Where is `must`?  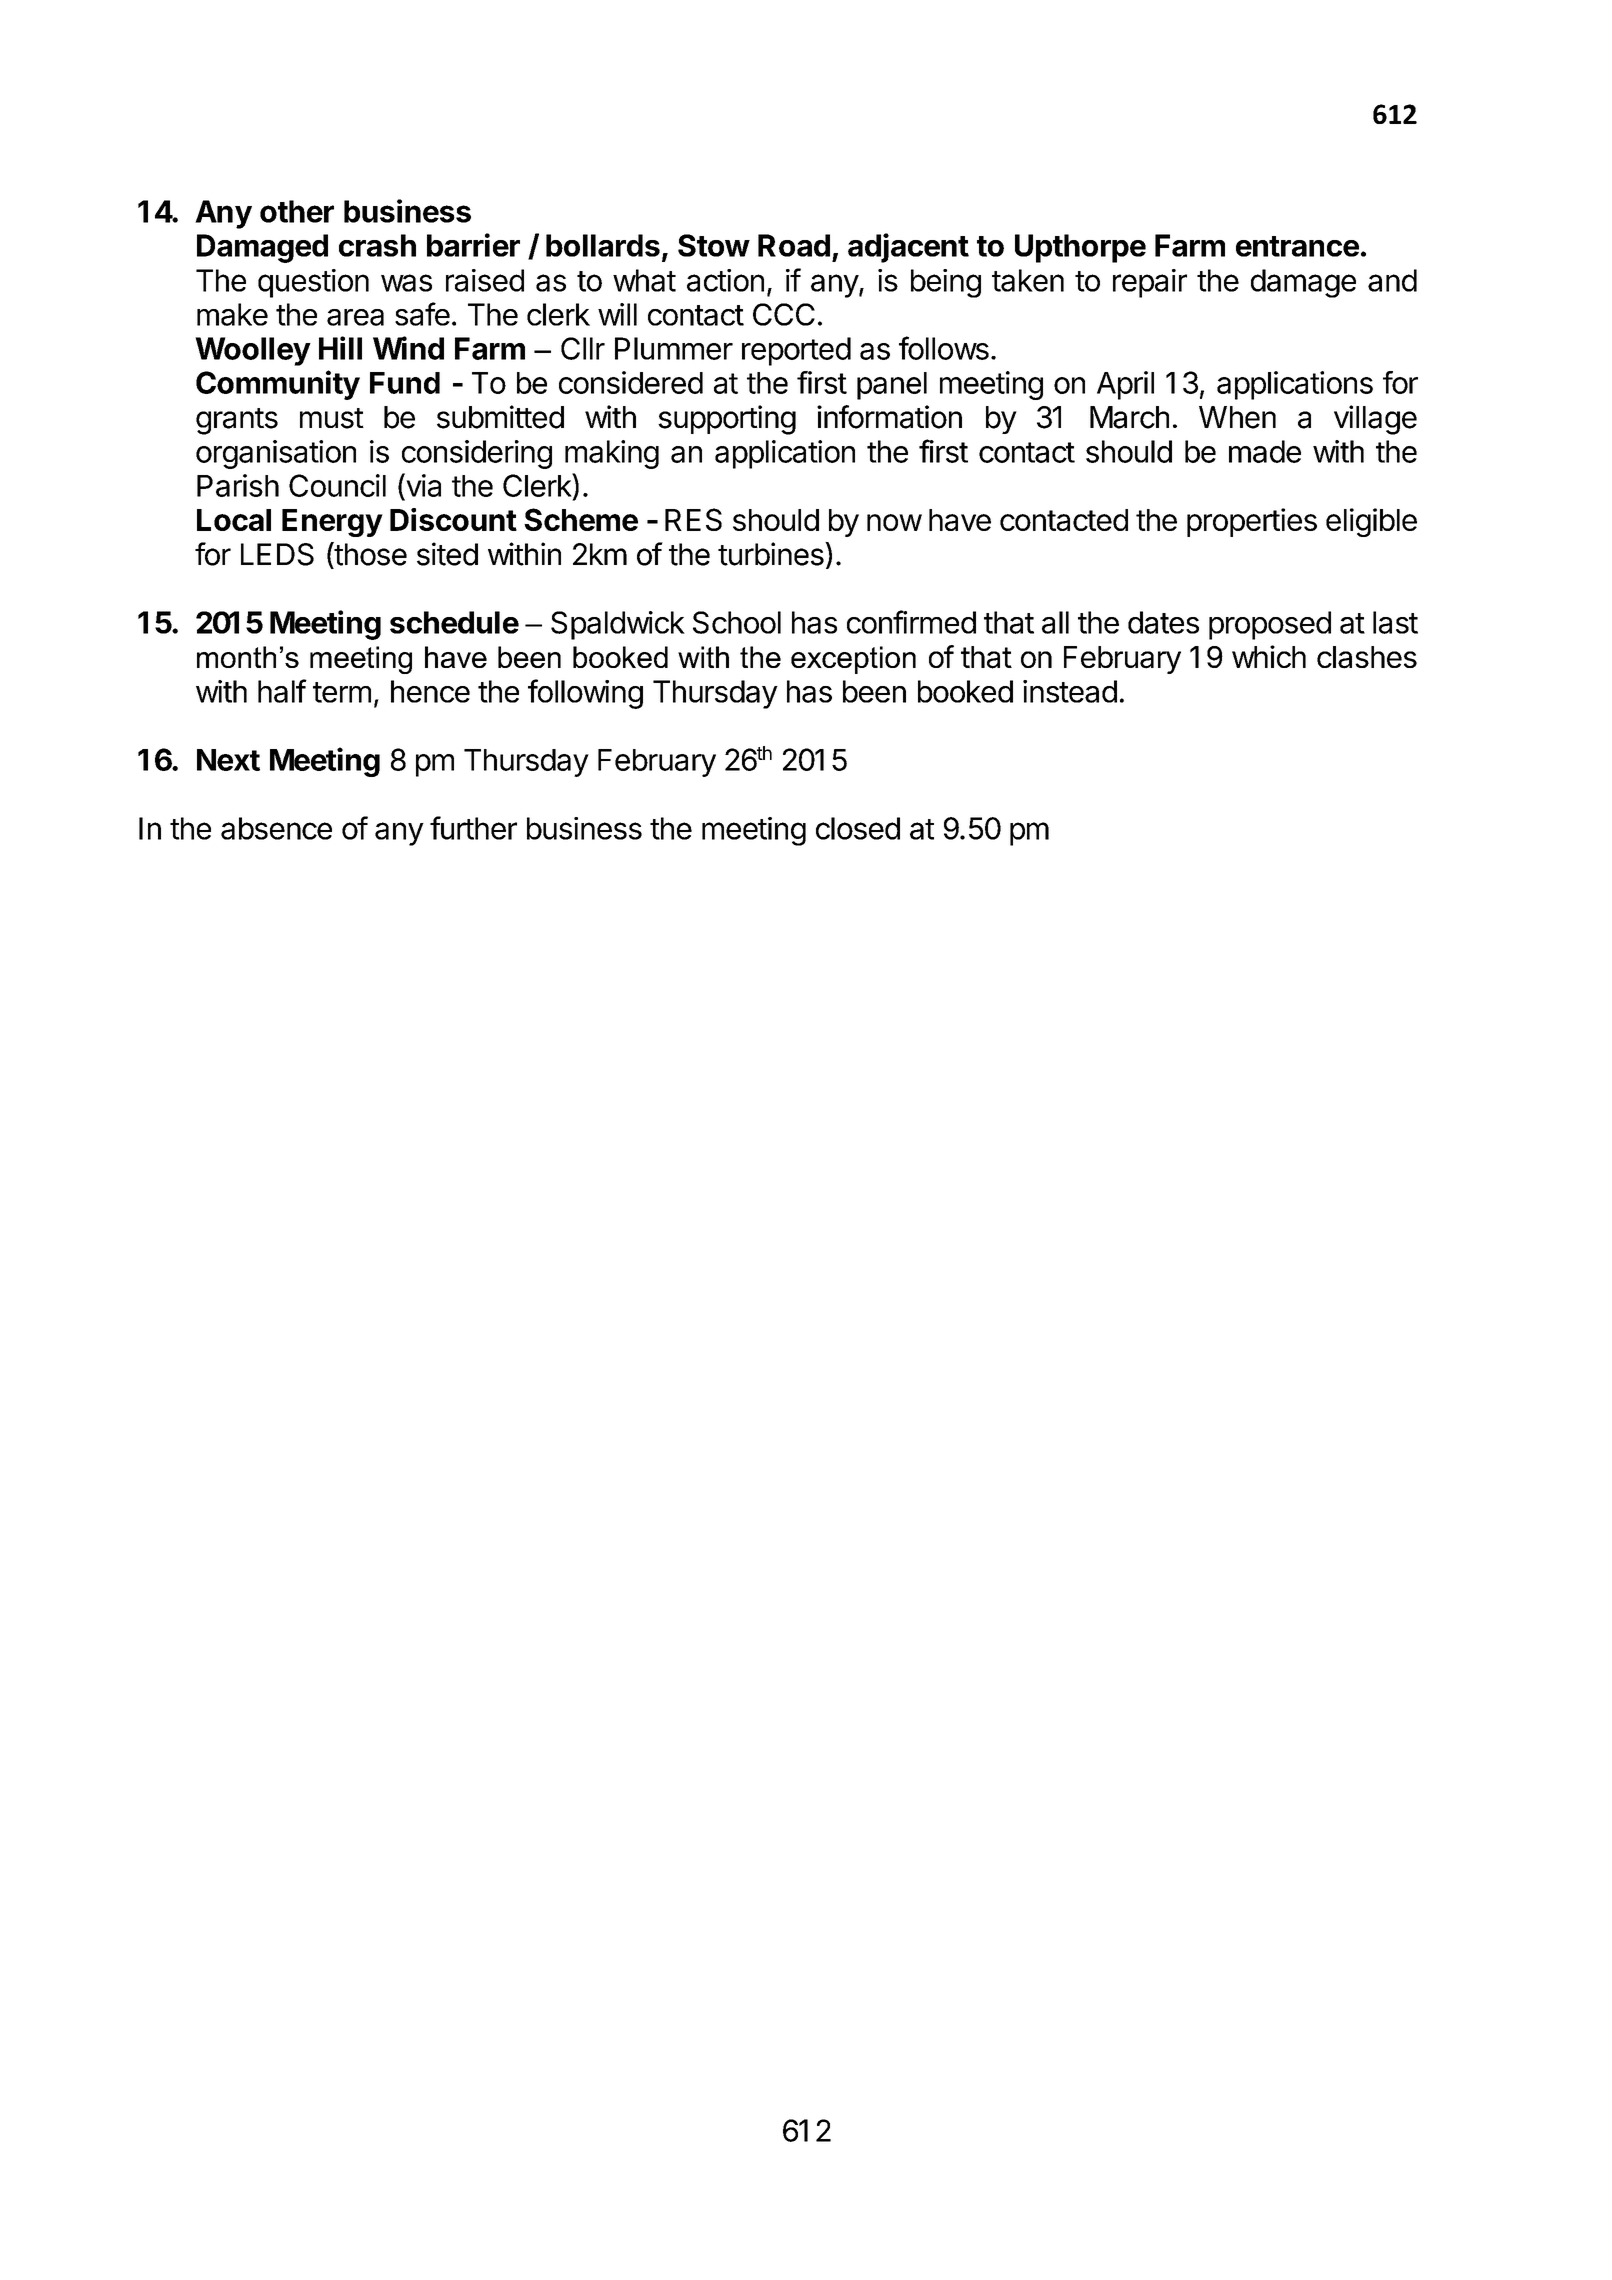 must is located at coordinates (332, 418).
